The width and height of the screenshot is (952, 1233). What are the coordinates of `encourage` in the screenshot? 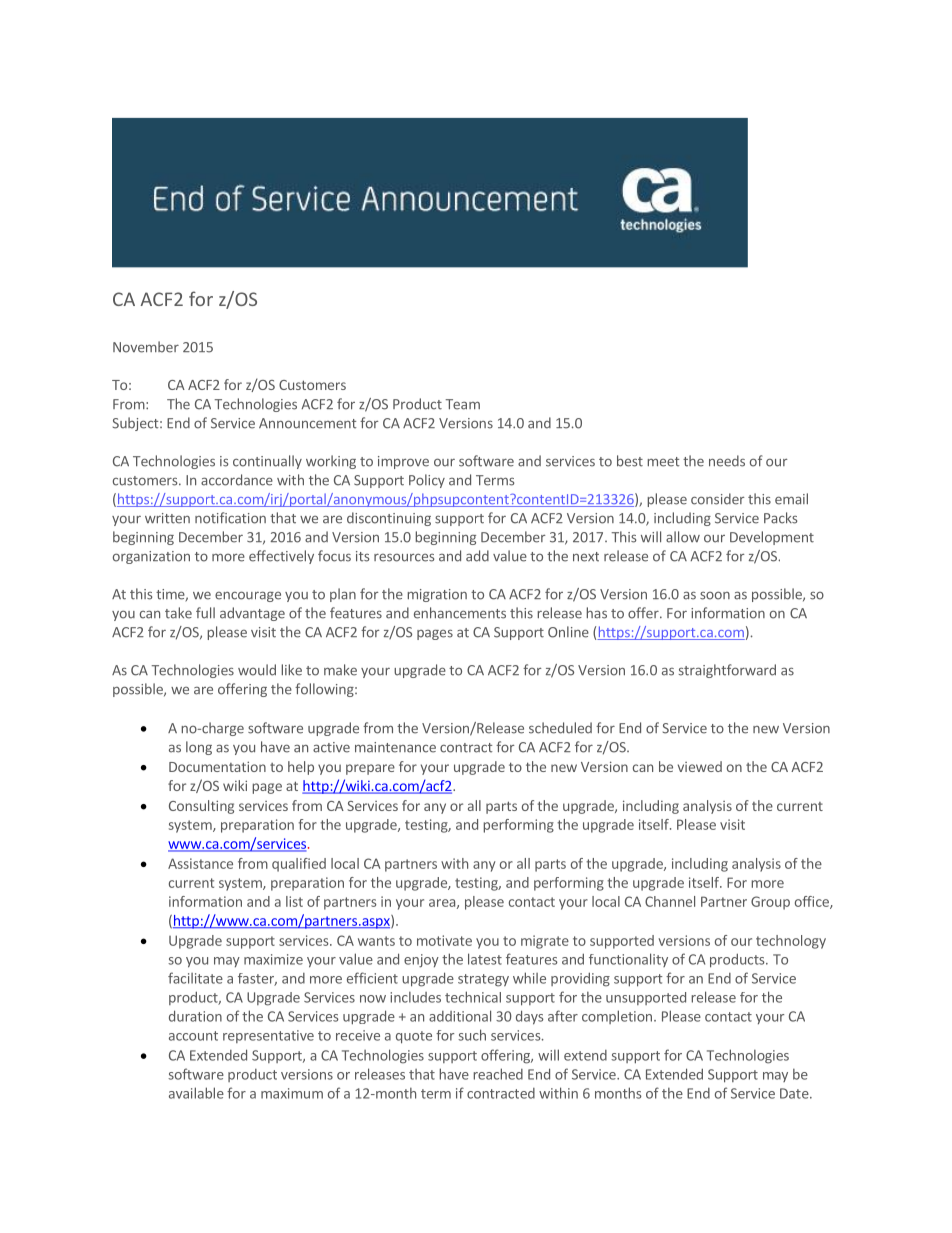 It's located at (248, 596).
